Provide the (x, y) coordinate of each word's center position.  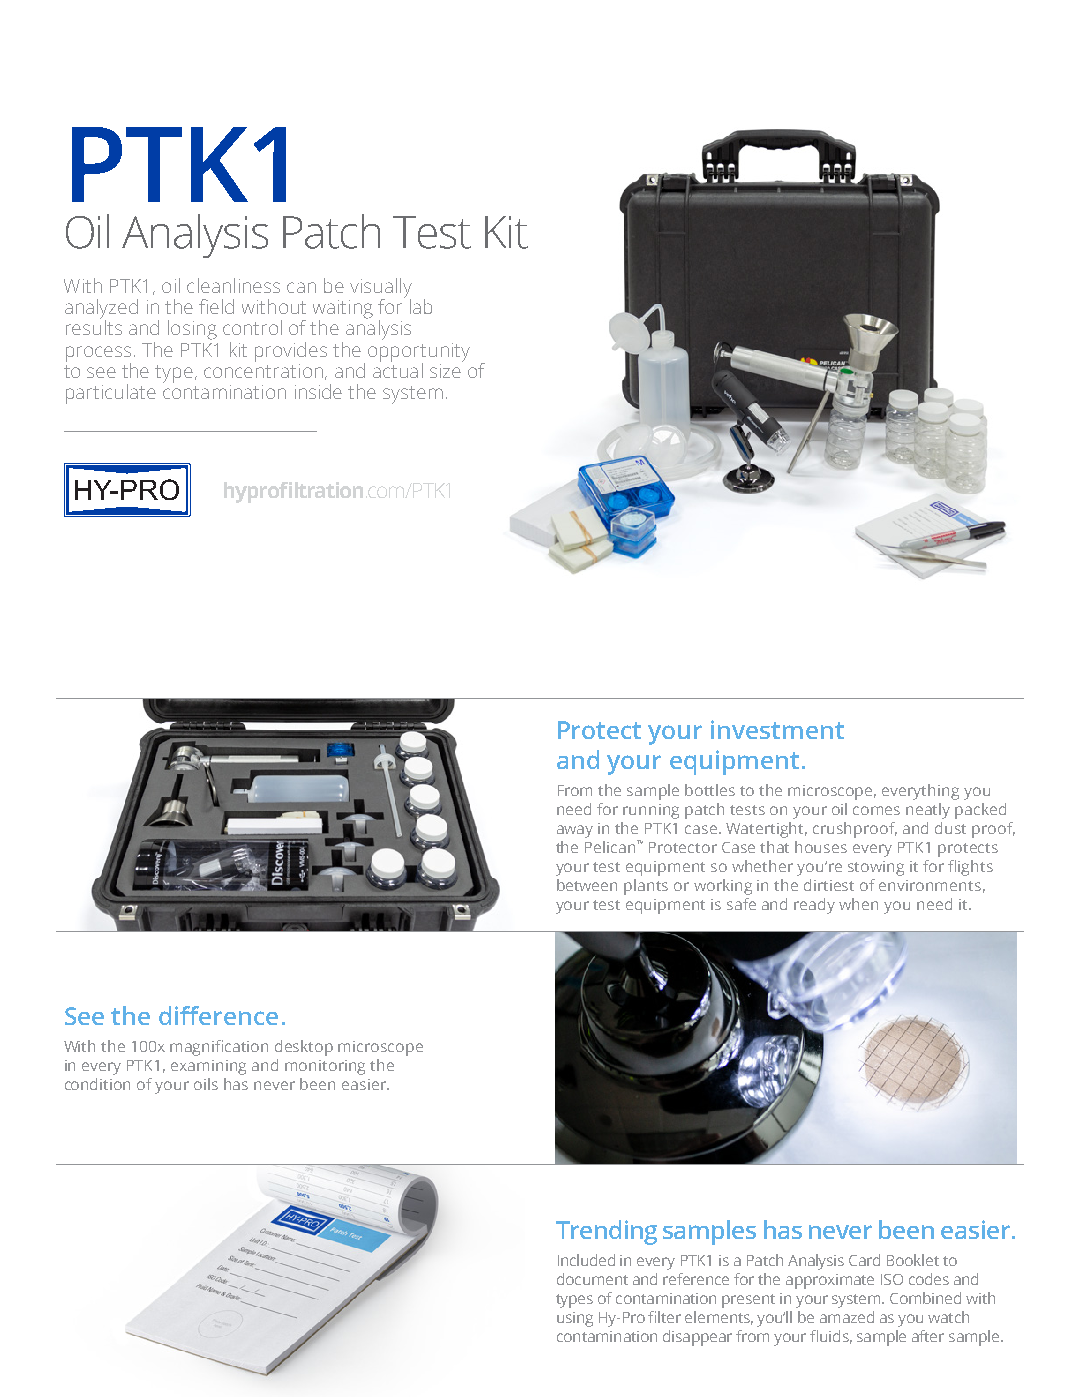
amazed (847, 1317)
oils (206, 1084)
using (575, 1319)
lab (421, 306)
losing (192, 330)
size (446, 369)
